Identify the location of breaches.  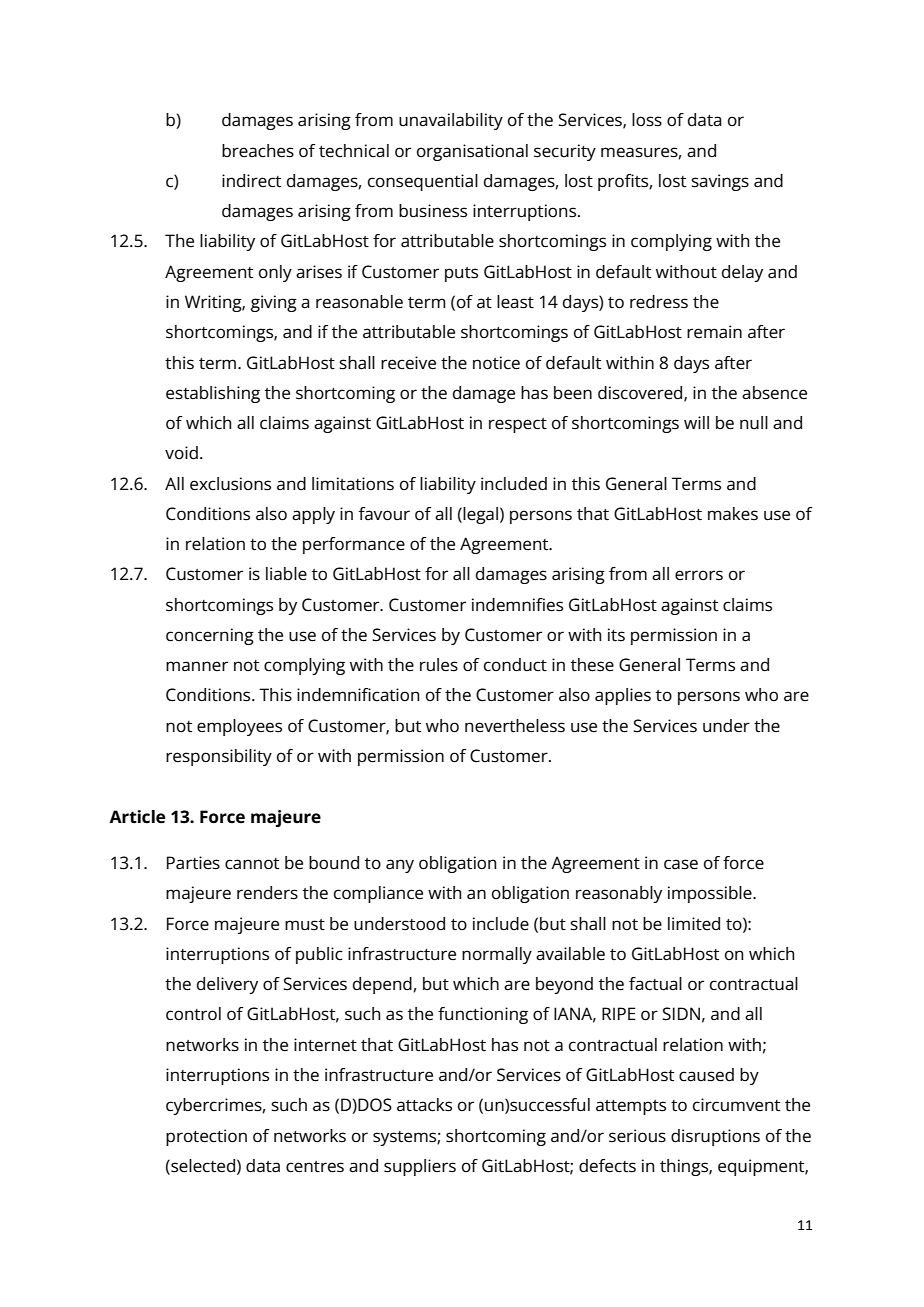
(258, 151).
